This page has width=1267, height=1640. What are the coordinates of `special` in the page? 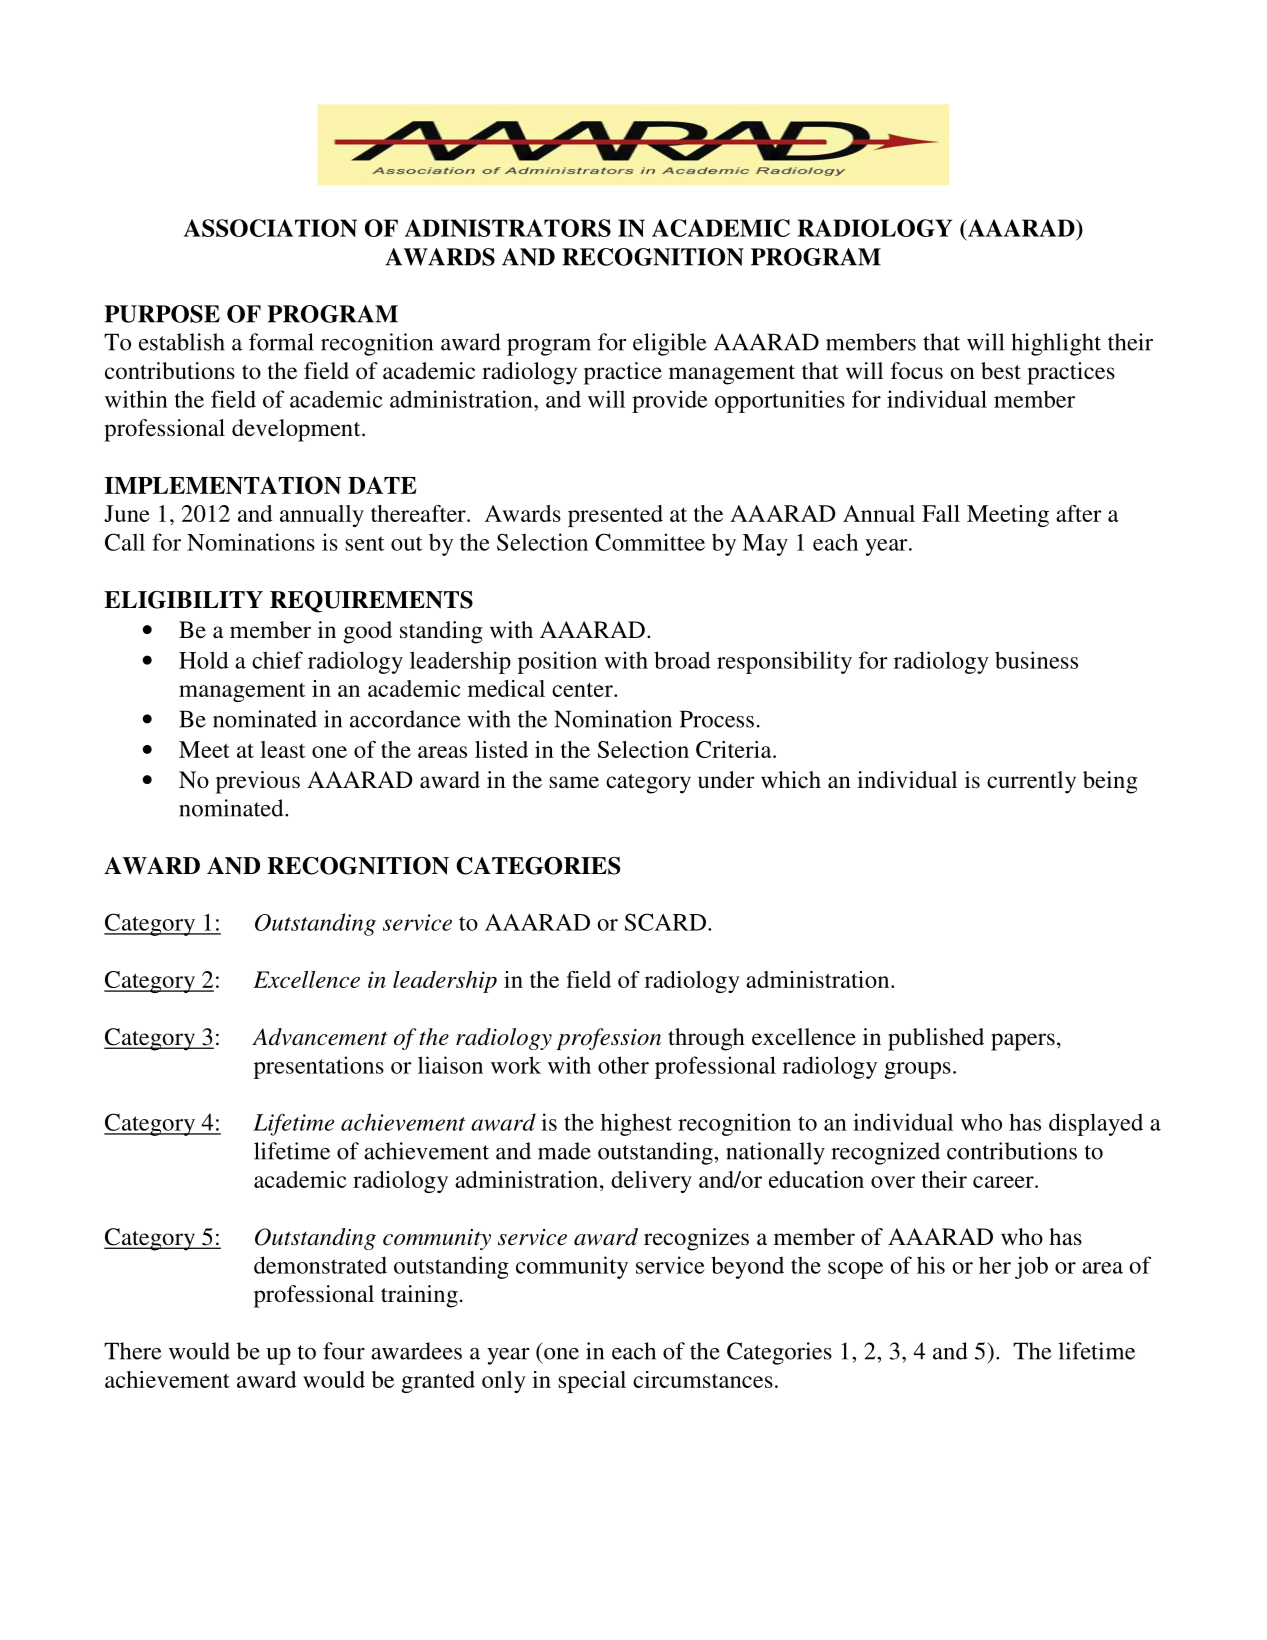 It's located at (592, 1382).
